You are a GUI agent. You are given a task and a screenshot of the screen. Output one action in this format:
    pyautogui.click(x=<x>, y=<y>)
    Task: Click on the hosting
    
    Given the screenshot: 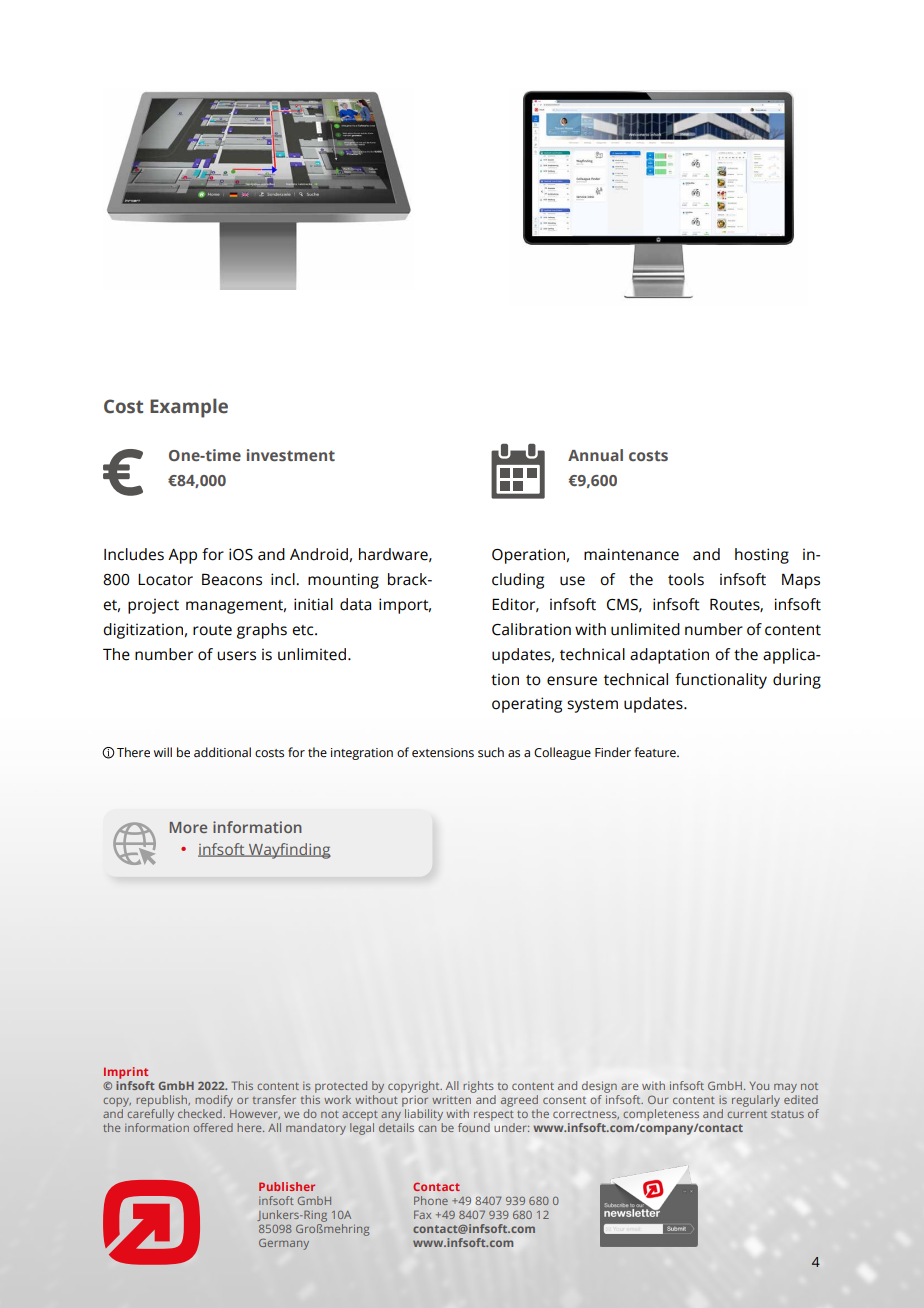 What is the action you would take?
    pyautogui.click(x=762, y=556)
